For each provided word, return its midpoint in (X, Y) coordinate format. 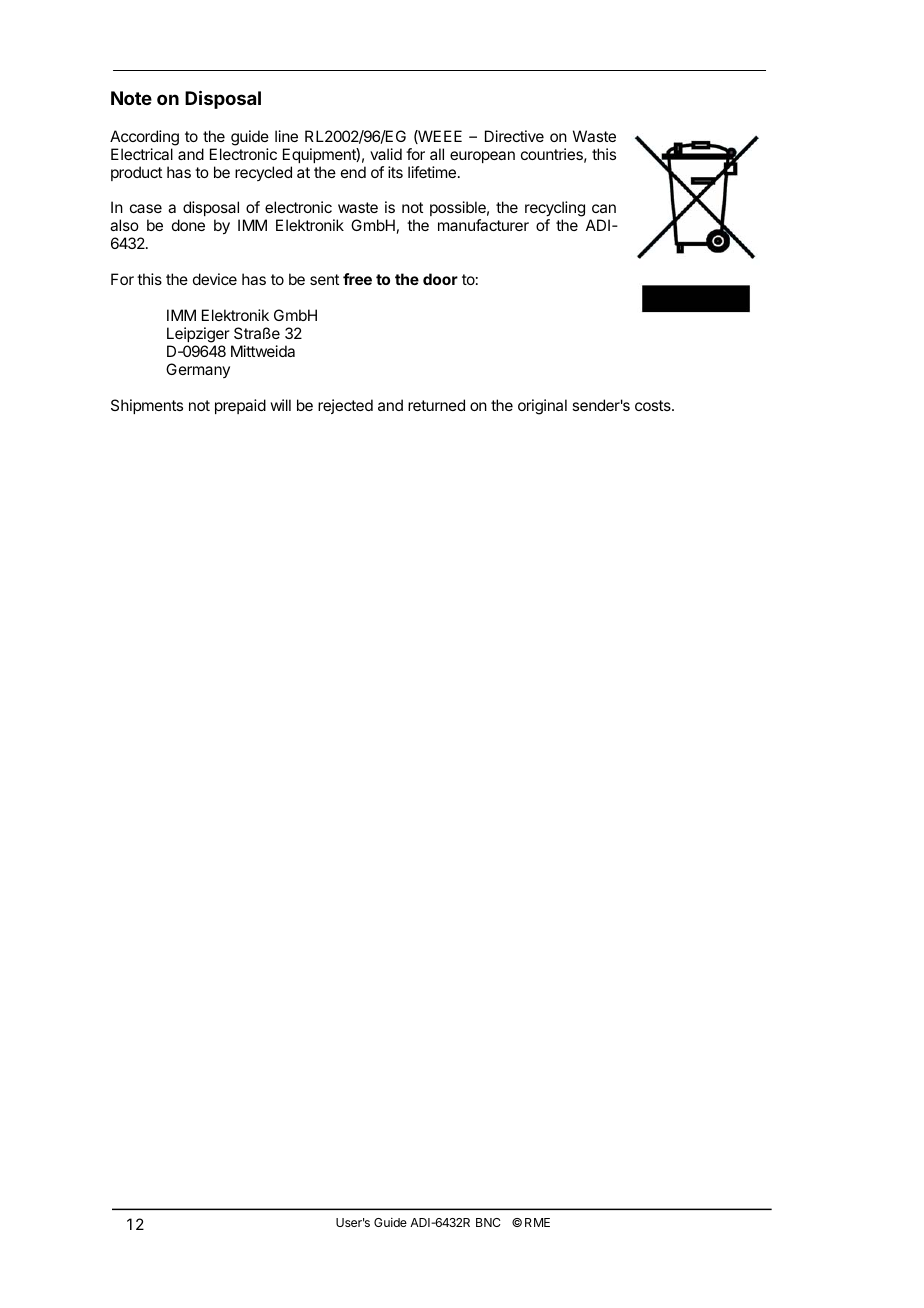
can (604, 208)
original (542, 407)
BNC (488, 1222)
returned (436, 405)
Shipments (147, 406)
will (280, 405)
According (144, 138)
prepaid (240, 406)
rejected (345, 406)
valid (386, 154)
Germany (198, 370)
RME (537, 1222)
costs (654, 405)
